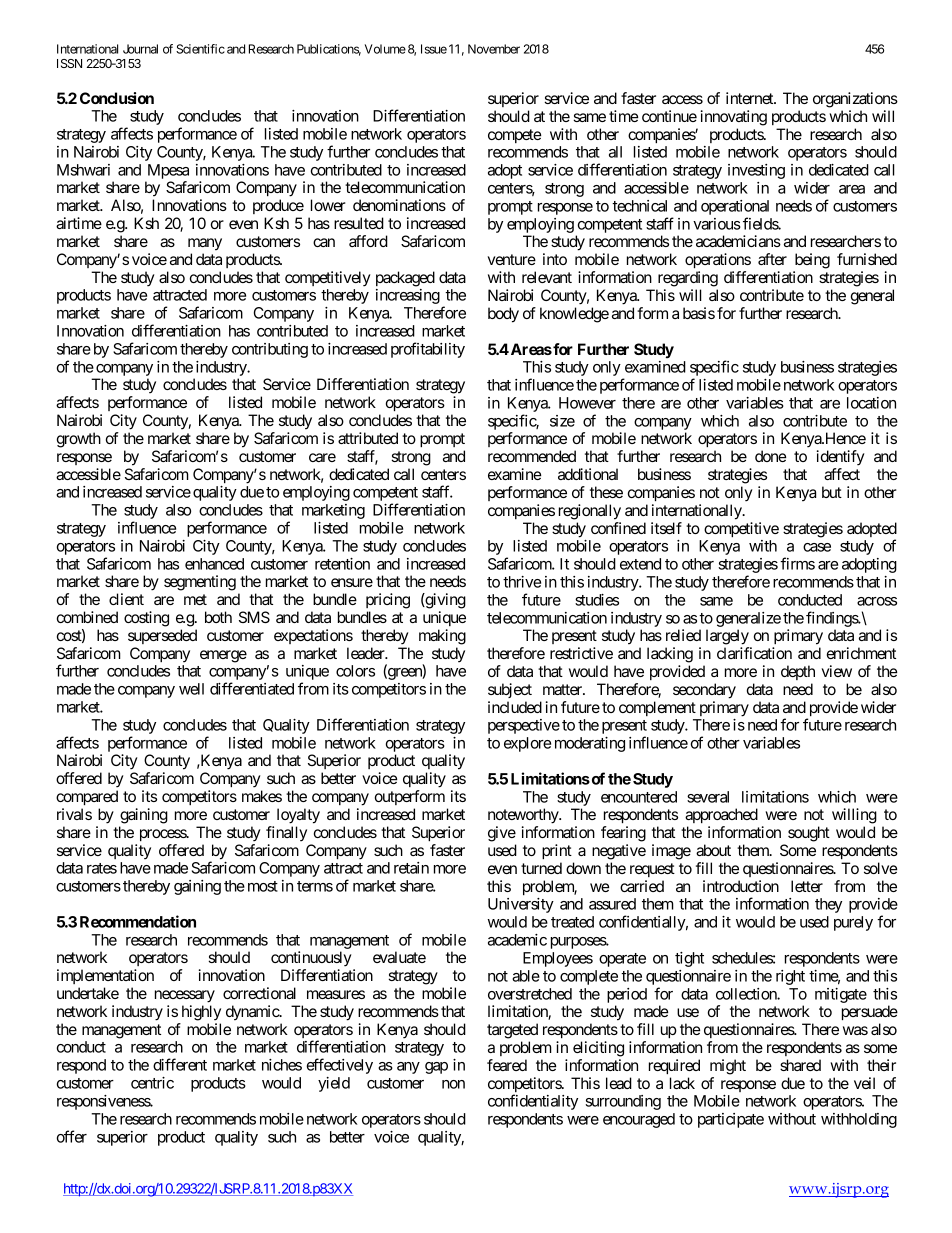 This image has width=952, height=1233. Describe the element at coordinates (494, 49) in the image. I see `November` at that location.
